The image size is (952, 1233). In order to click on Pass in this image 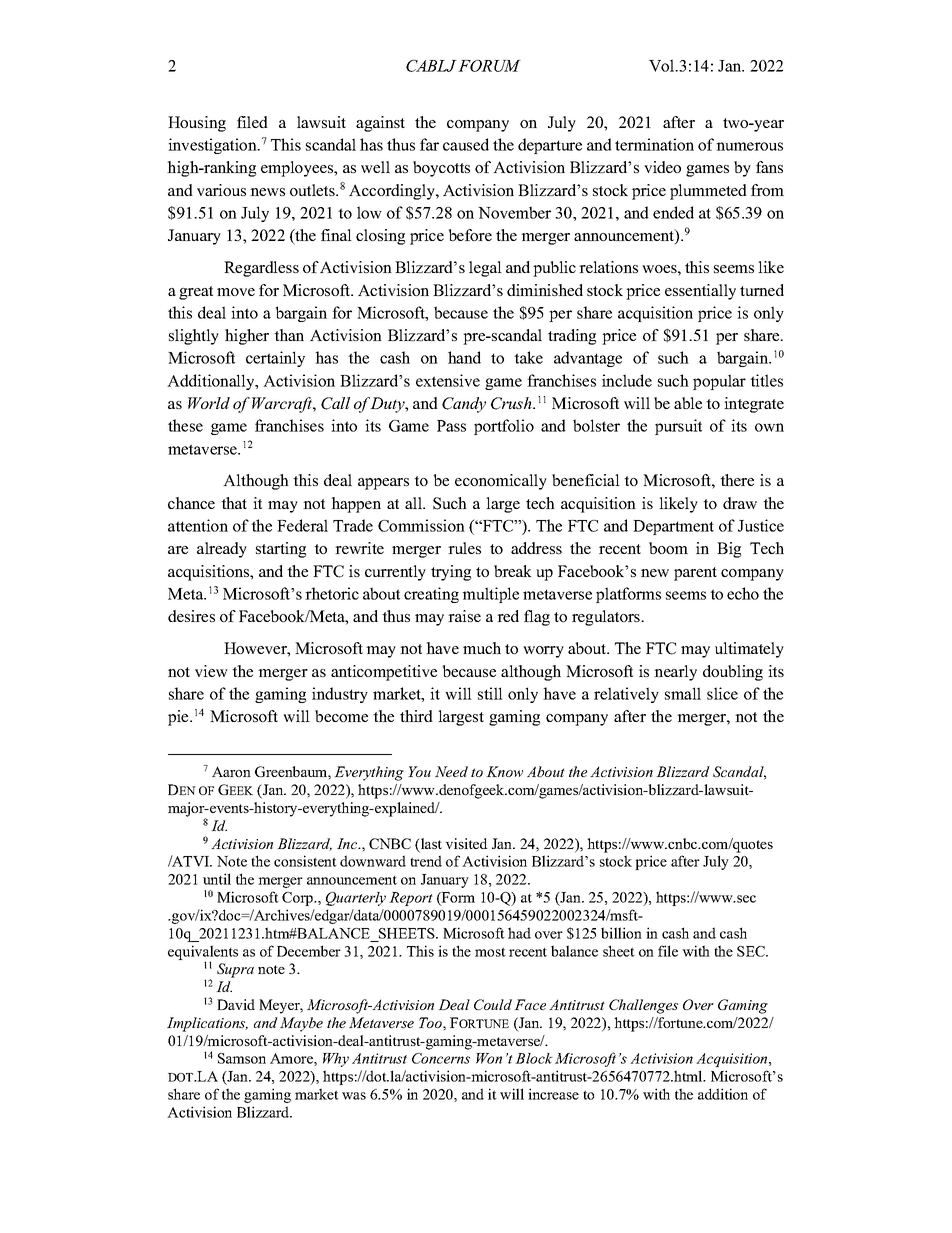, I will do `click(451, 426)`.
